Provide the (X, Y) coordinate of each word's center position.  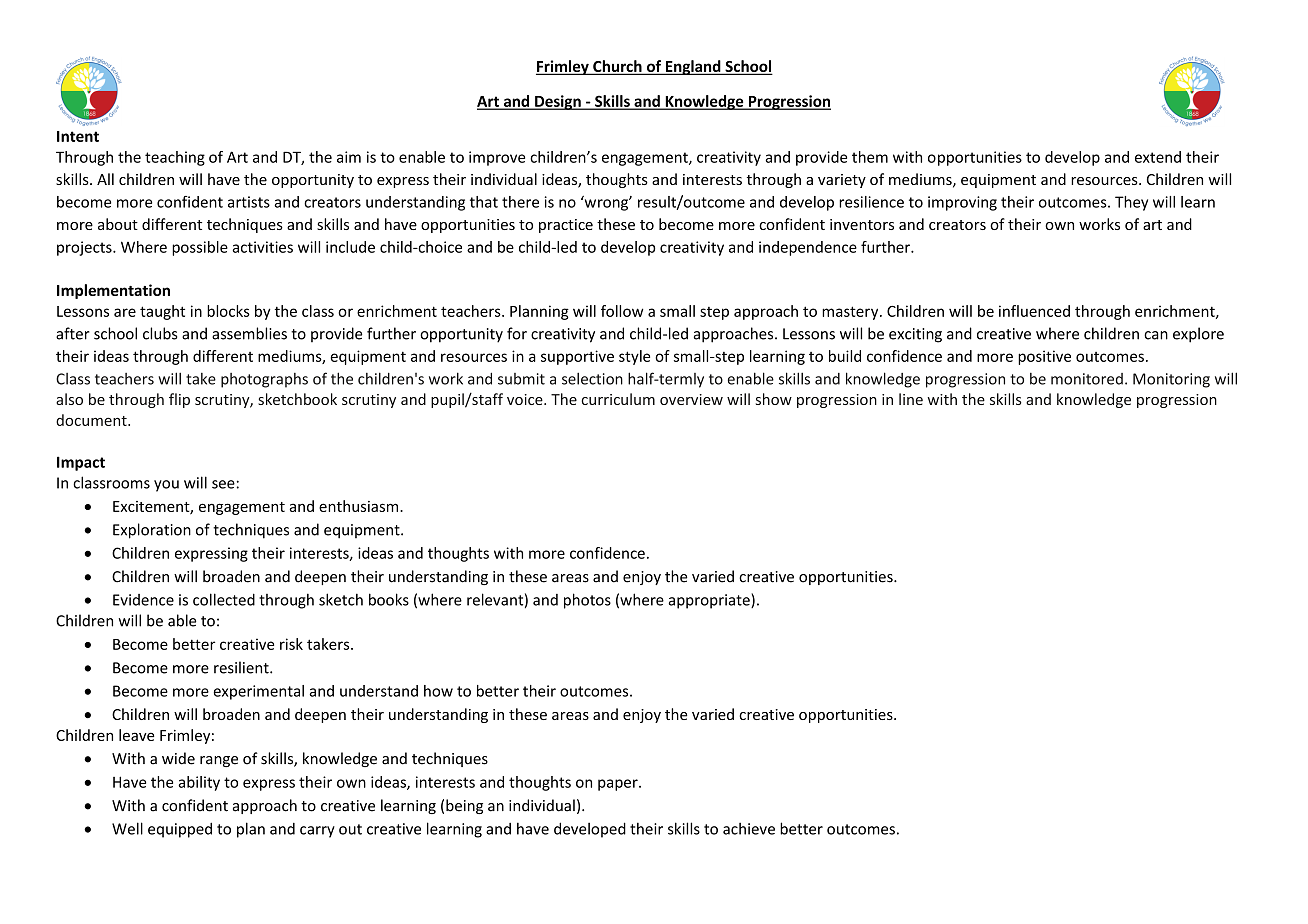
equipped (180, 830)
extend (1158, 157)
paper (619, 785)
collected (224, 599)
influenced (1034, 311)
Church (617, 67)
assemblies (249, 333)
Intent (78, 136)
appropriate (710, 601)
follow (622, 311)
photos (587, 601)
